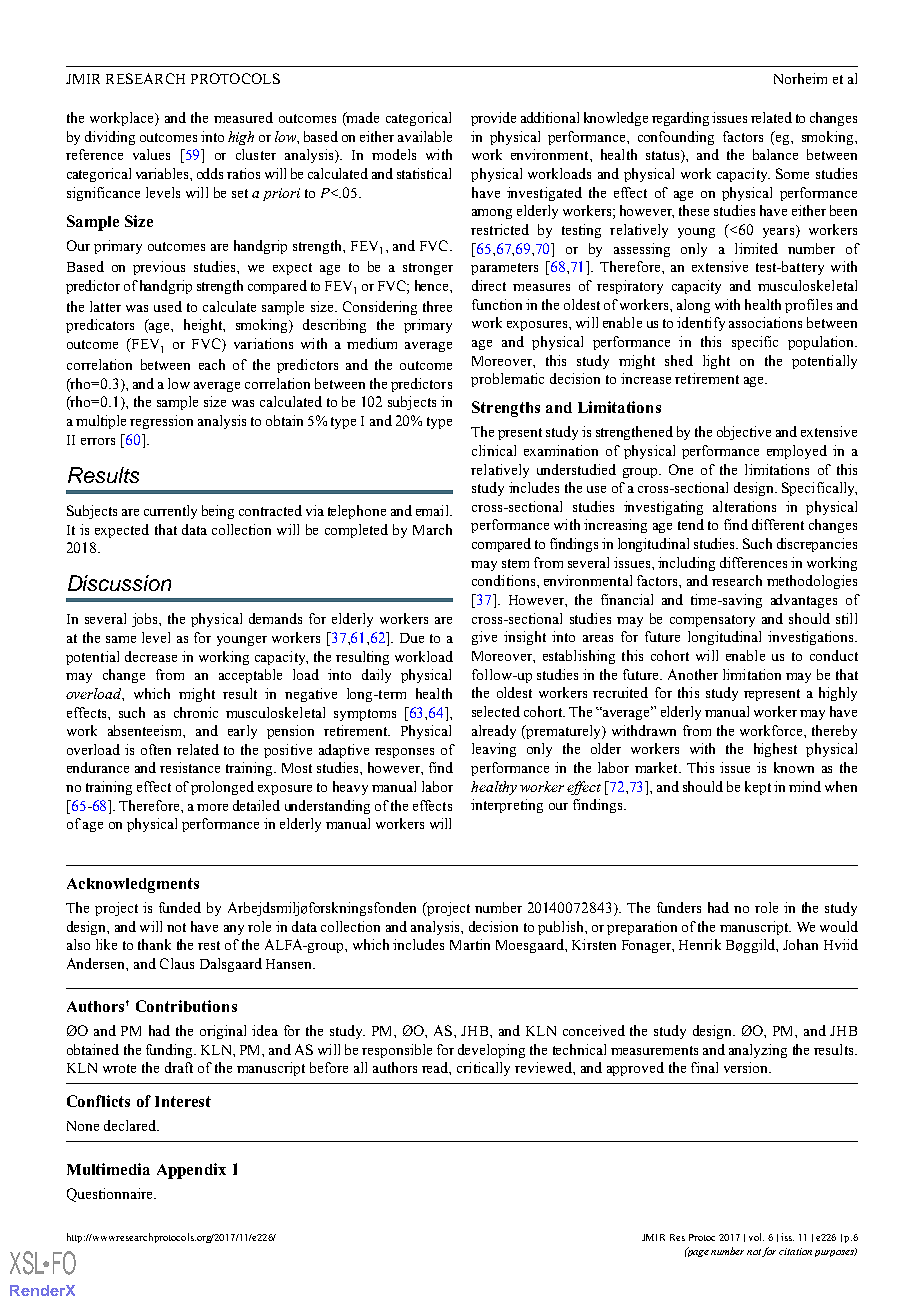 The width and height of the screenshot is (924, 1308). I want to click on decrease, so click(151, 656).
